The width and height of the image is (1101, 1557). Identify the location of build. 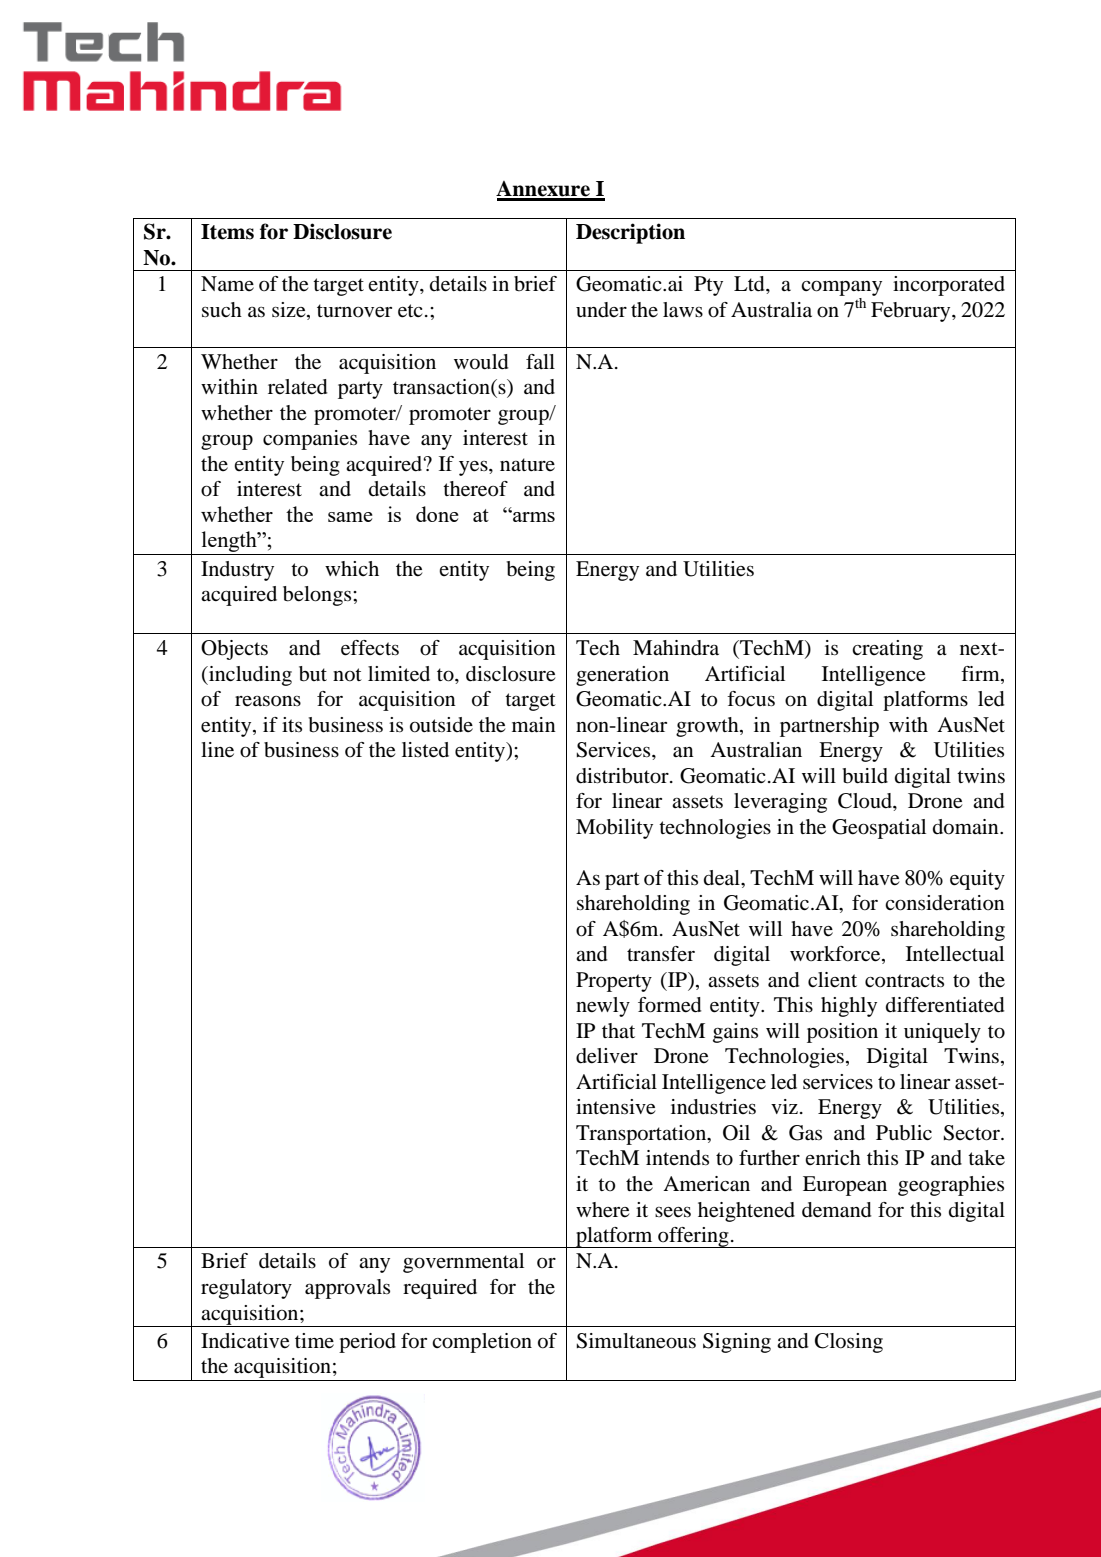
(865, 776).
